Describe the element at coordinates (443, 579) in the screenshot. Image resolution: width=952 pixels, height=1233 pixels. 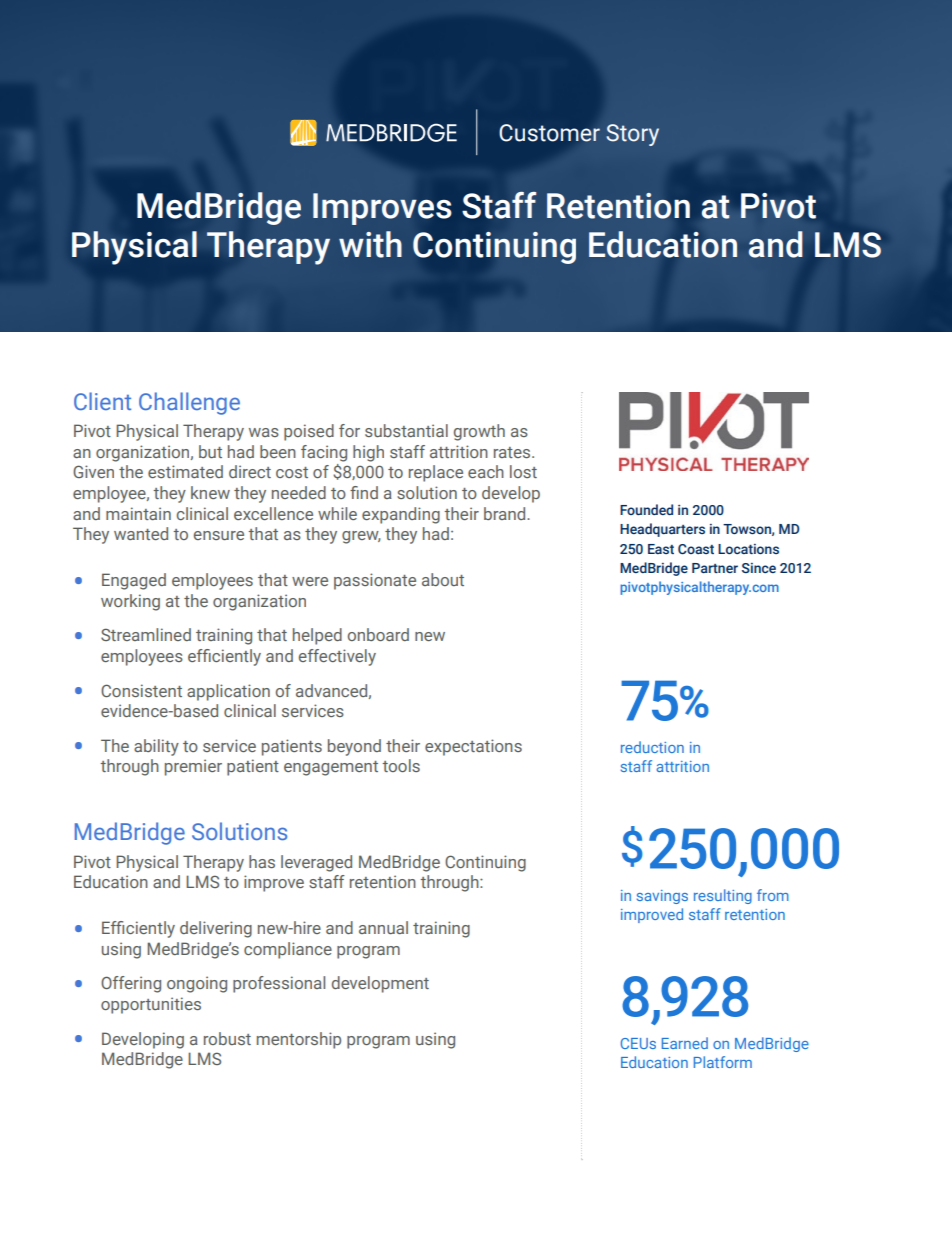
I see `about` at that location.
